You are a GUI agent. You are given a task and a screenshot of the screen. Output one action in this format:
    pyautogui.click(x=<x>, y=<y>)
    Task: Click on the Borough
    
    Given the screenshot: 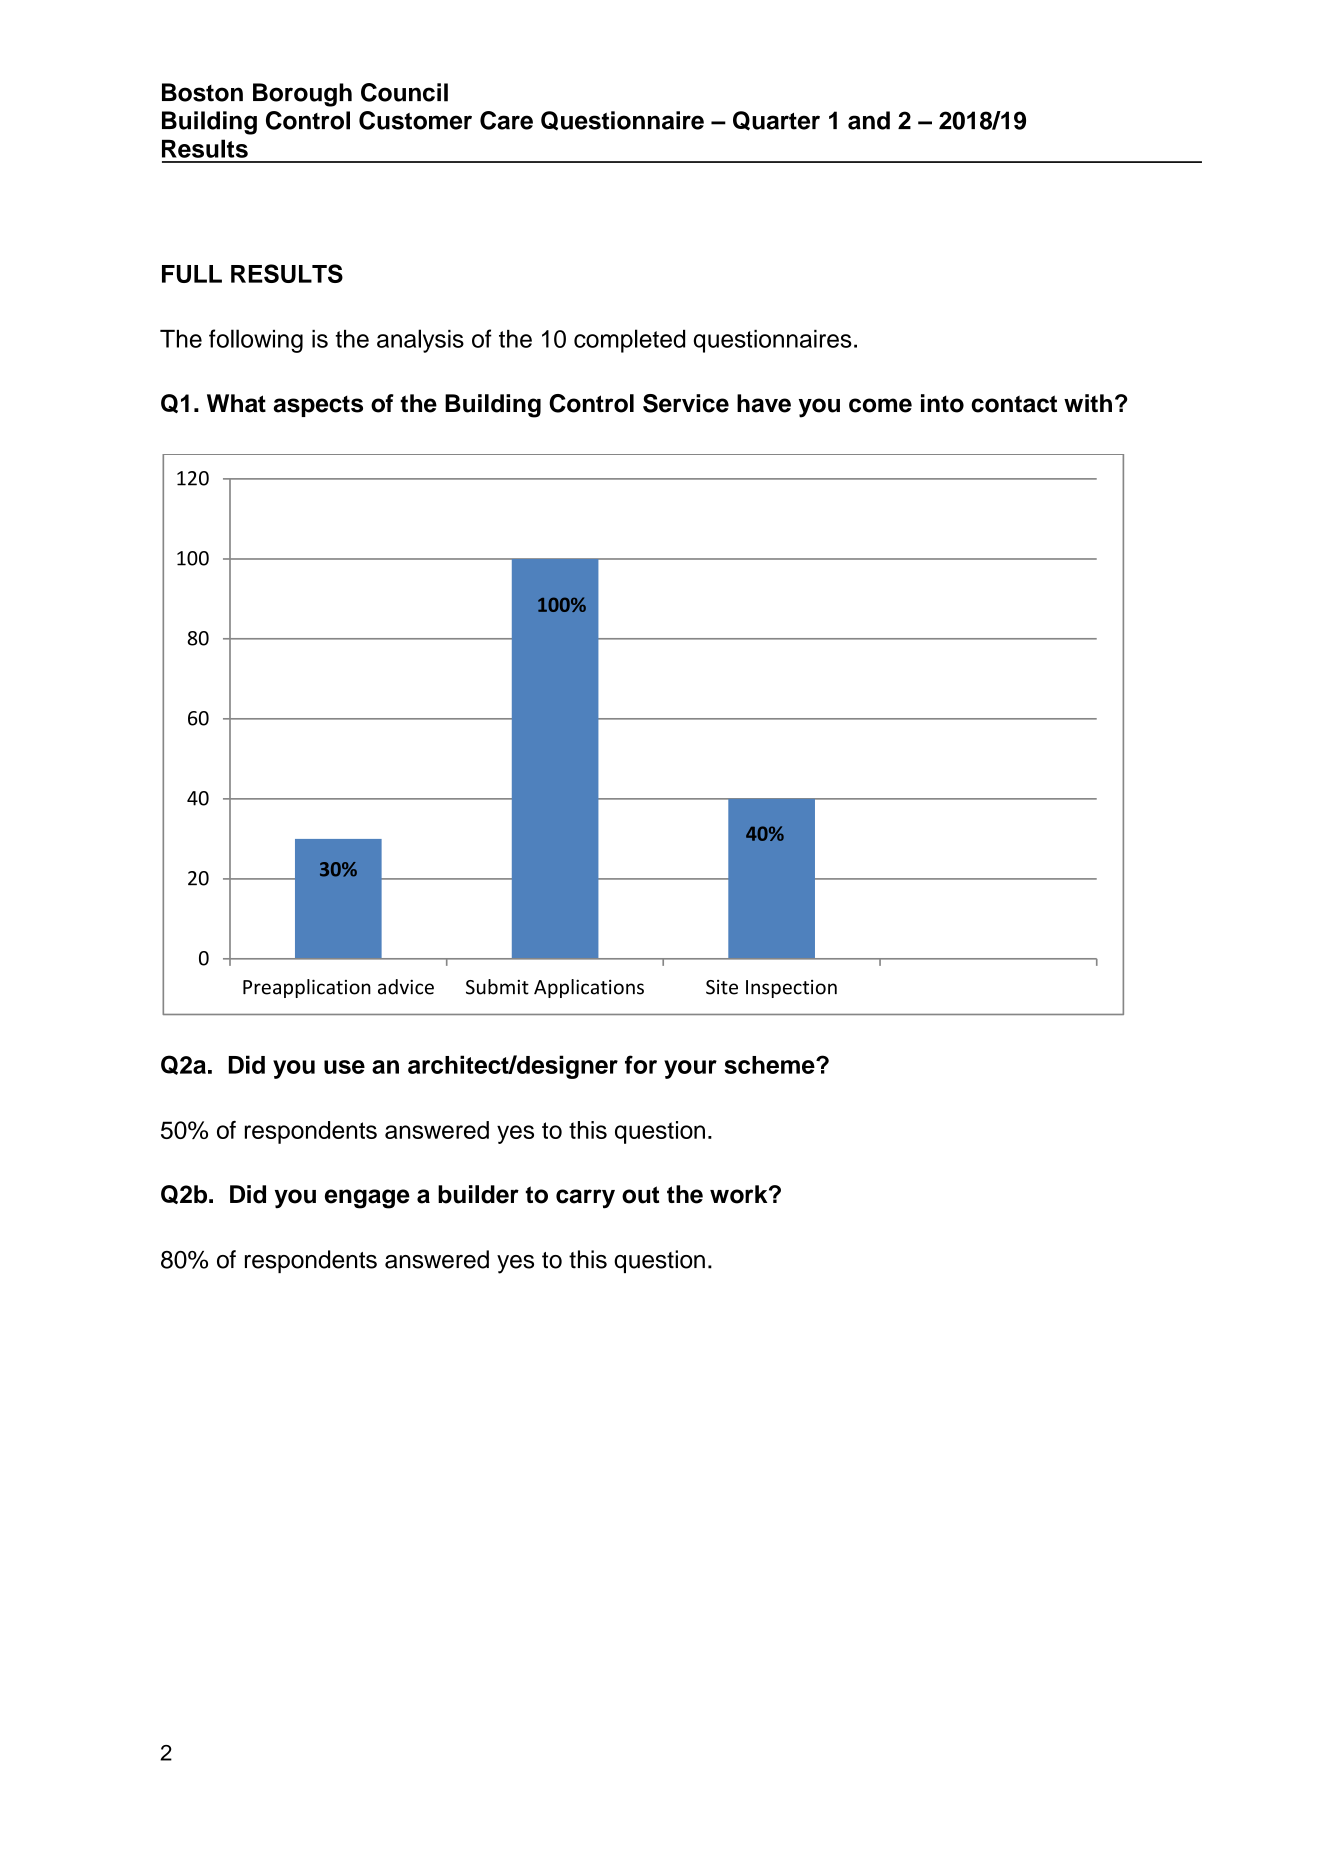 What is the action you would take?
    pyautogui.click(x=302, y=95)
